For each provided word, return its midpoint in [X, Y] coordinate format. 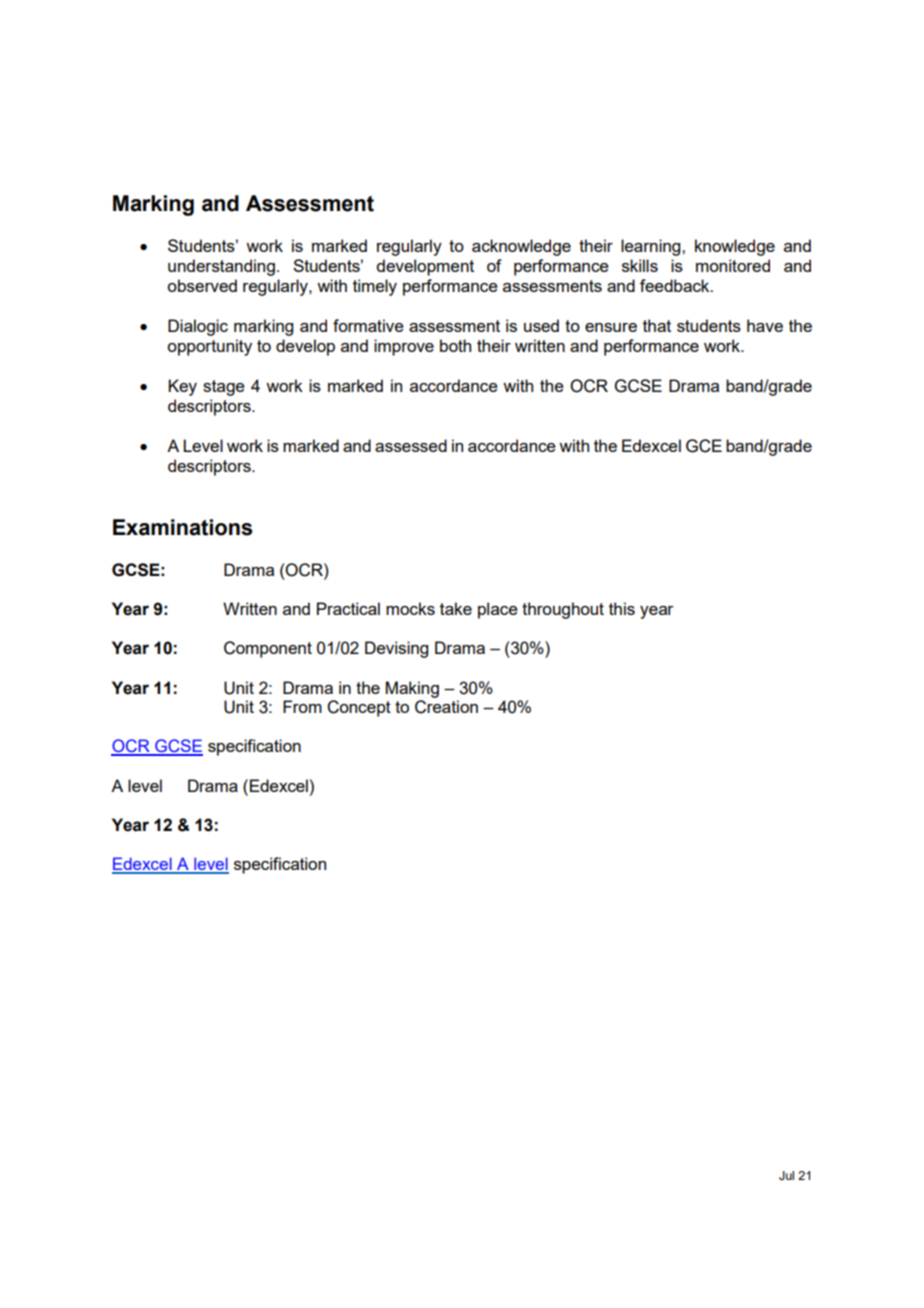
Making [412, 689]
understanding [221, 267]
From [302, 706]
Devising [396, 649]
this [622, 608]
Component [268, 649]
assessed [411, 445]
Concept [359, 708]
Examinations [182, 527]
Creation [446, 707]
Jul [786, 1175]
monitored [733, 265]
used [541, 325]
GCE [704, 446]
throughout [563, 610]
